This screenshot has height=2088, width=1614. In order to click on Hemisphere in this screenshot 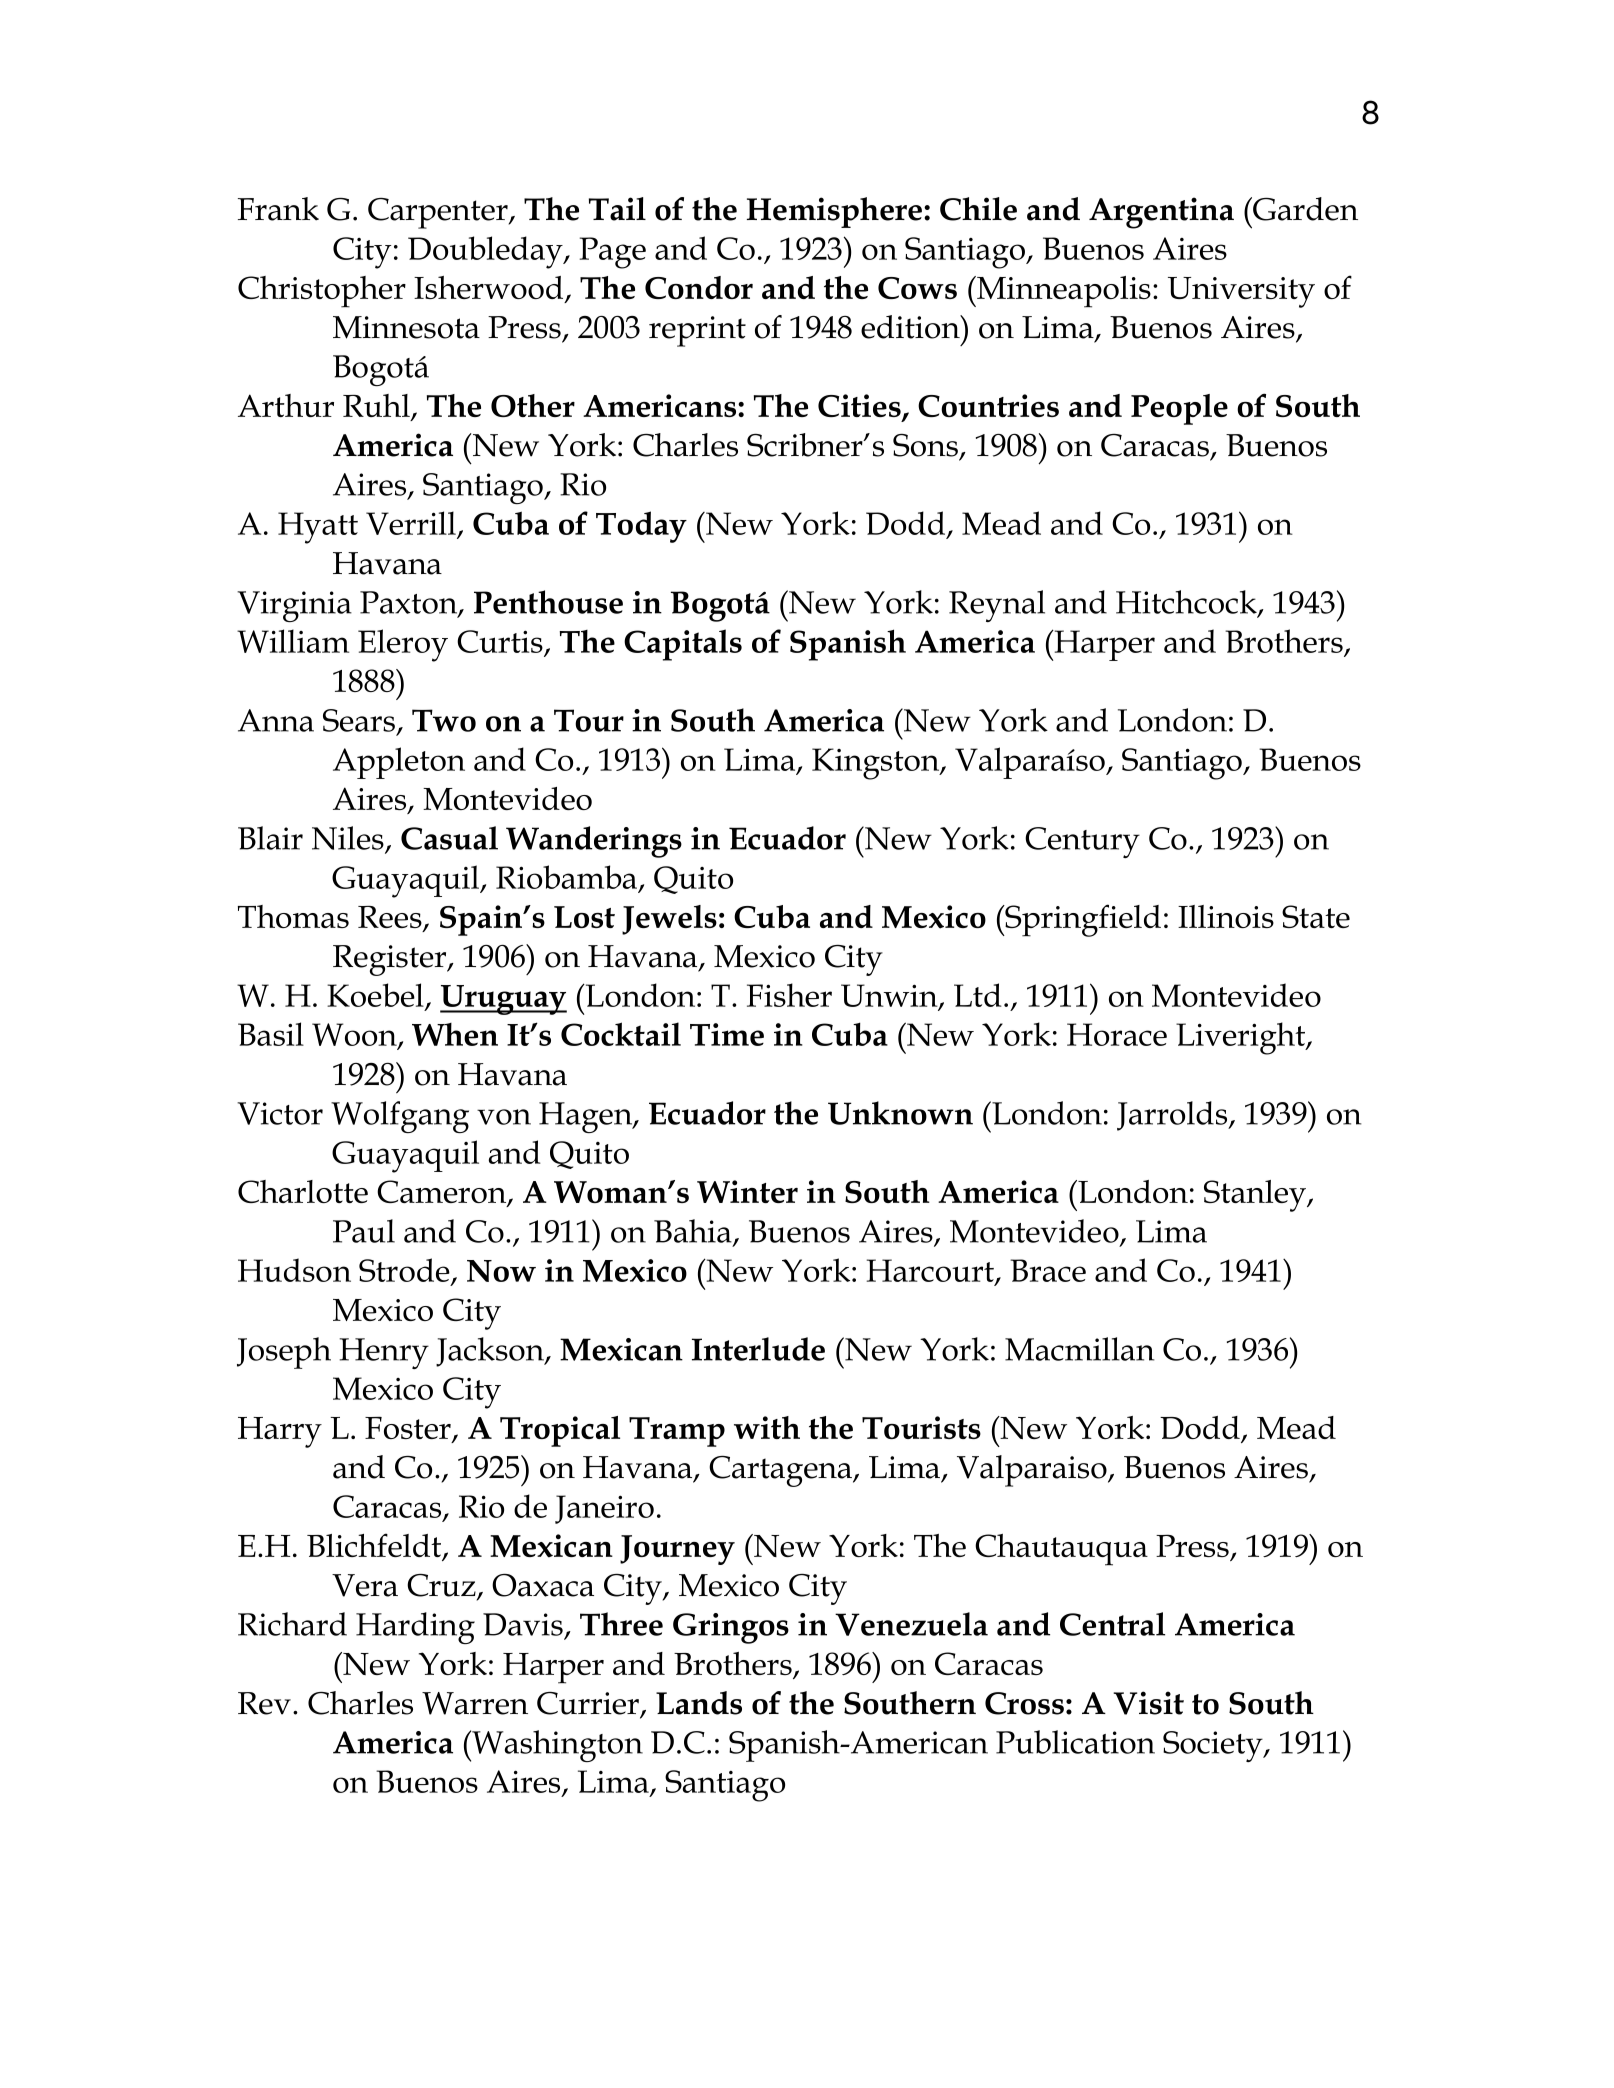, I will do `click(836, 212)`.
